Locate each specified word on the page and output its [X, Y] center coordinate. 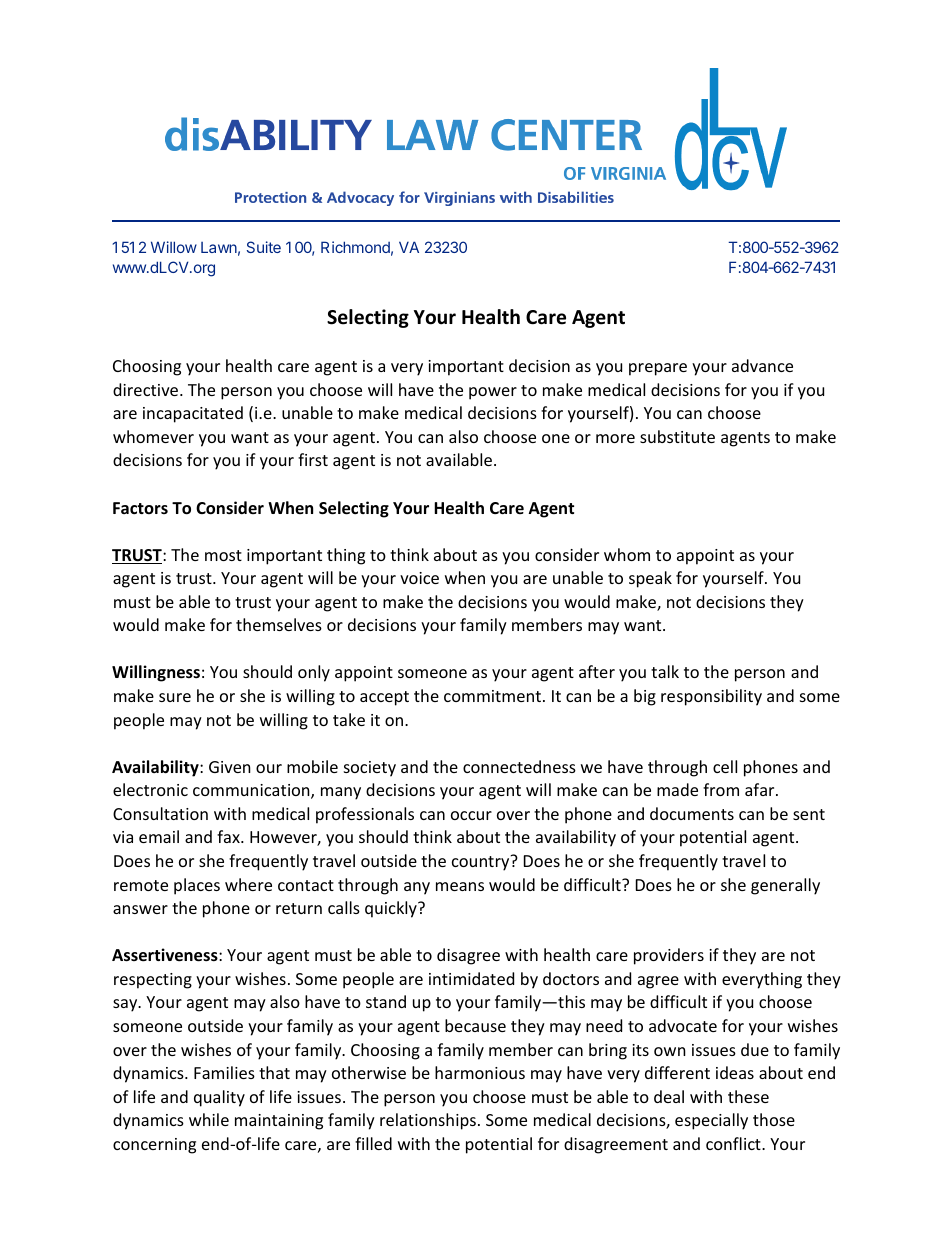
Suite [264, 247]
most [223, 555]
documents [692, 813]
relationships [428, 1121]
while [209, 1119]
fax [229, 836]
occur [471, 815]
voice [419, 578]
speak [650, 579]
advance [762, 365]
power [493, 393]
